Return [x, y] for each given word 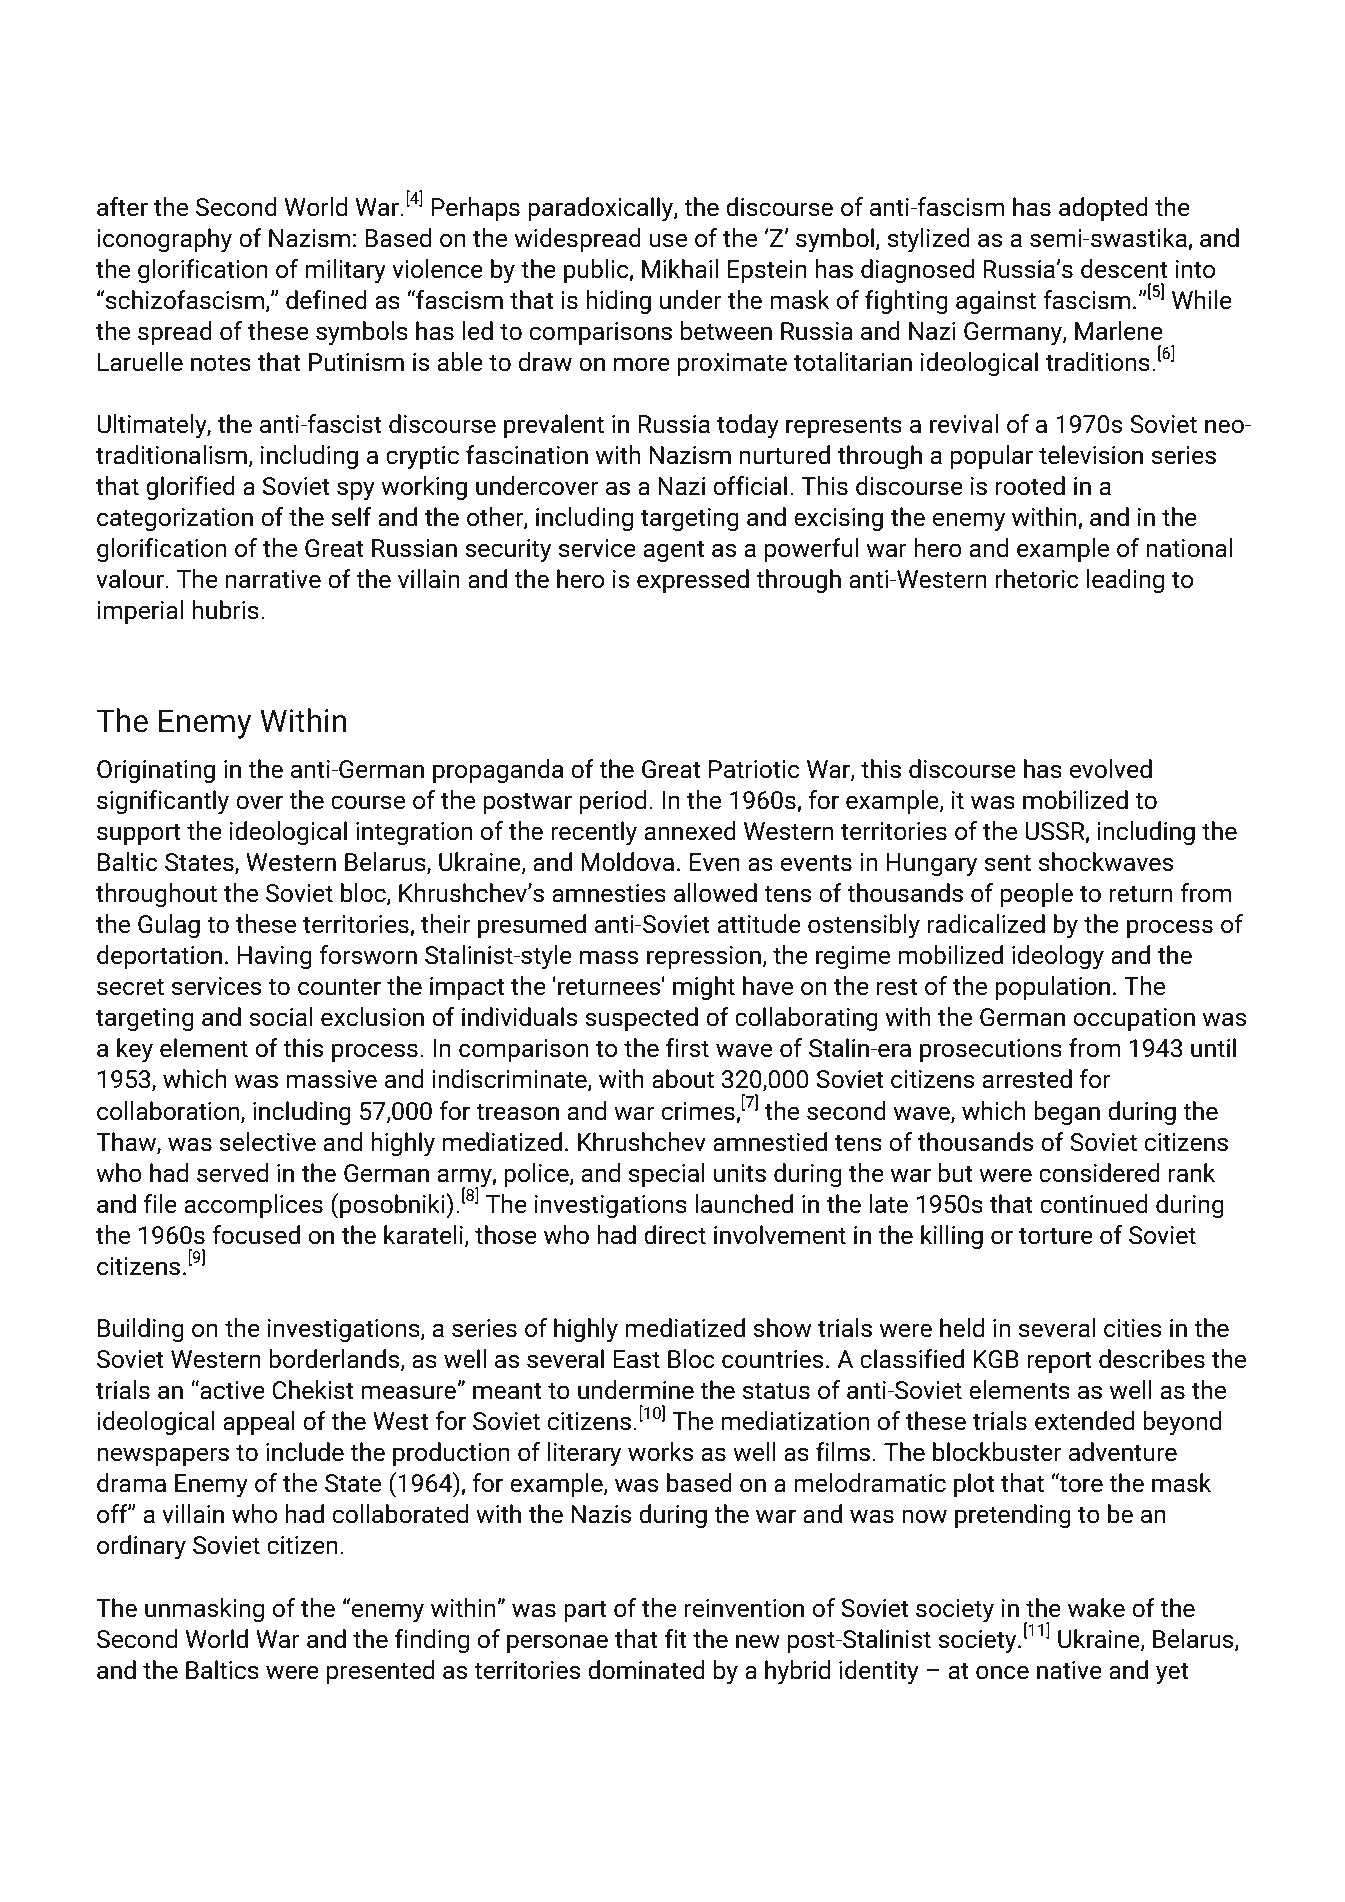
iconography [164, 240]
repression [704, 957]
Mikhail [680, 269]
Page [116, 1805]
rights [1147, 1805]
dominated [646, 1670]
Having [275, 957]
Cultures [1075, 106]
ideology [1058, 957]
